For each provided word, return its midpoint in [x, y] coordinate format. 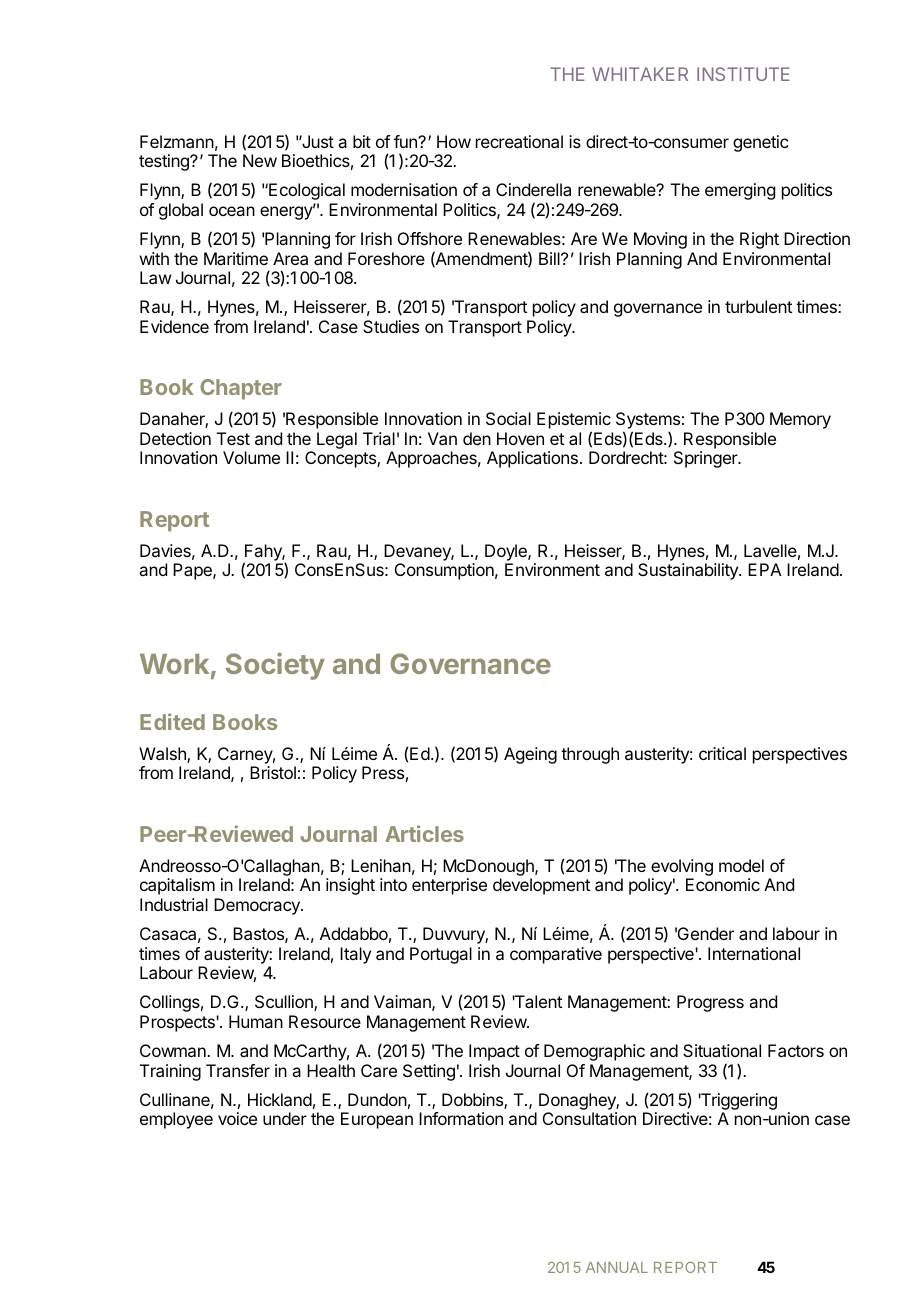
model [741, 865]
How [454, 141]
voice [237, 1118]
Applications [532, 459]
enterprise [449, 886]
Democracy [258, 906]
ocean [232, 211]
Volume [251, 457]
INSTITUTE [743, 74]
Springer [707, 459]
